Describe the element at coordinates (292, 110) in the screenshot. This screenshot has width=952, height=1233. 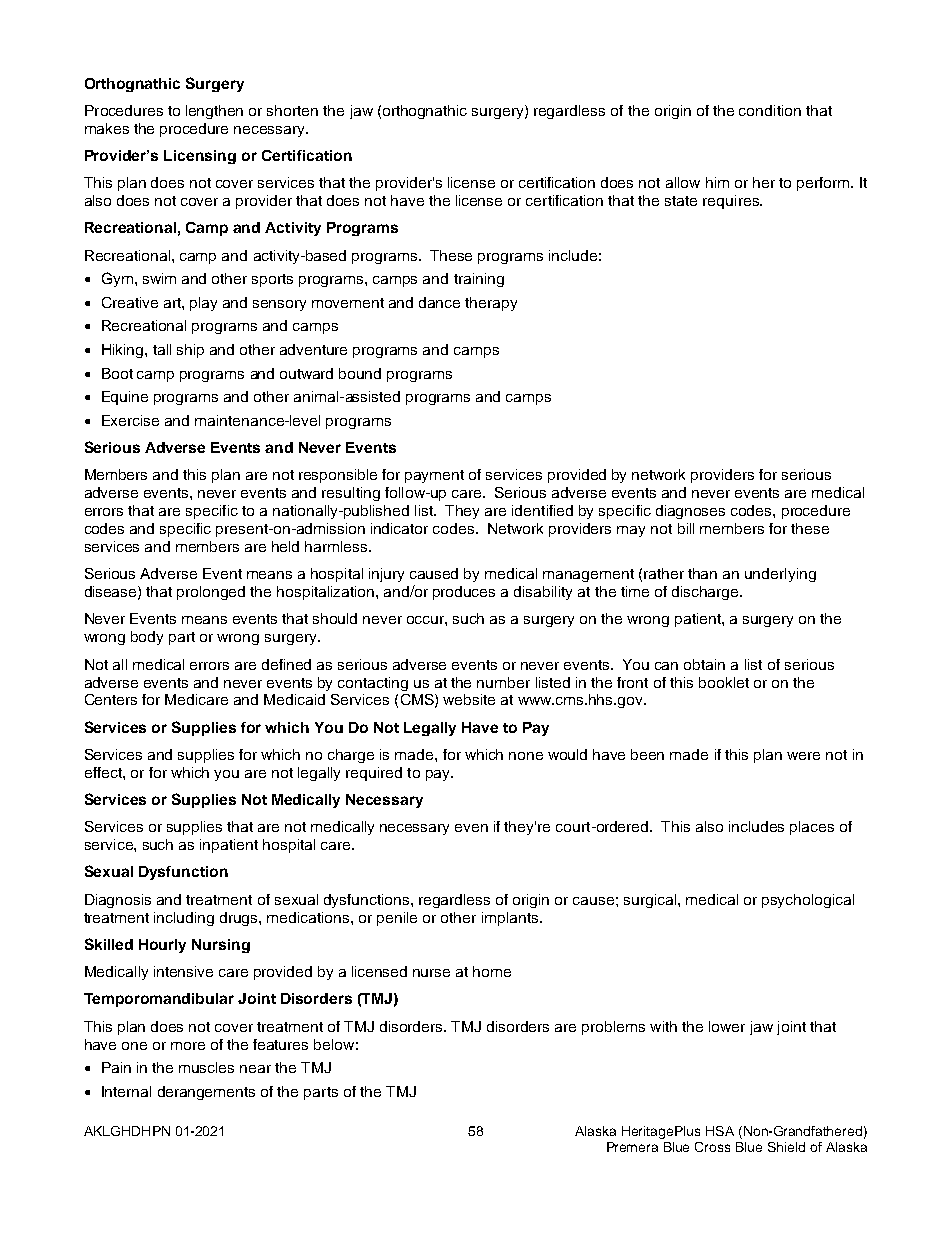
I see `shorten` at that location.
